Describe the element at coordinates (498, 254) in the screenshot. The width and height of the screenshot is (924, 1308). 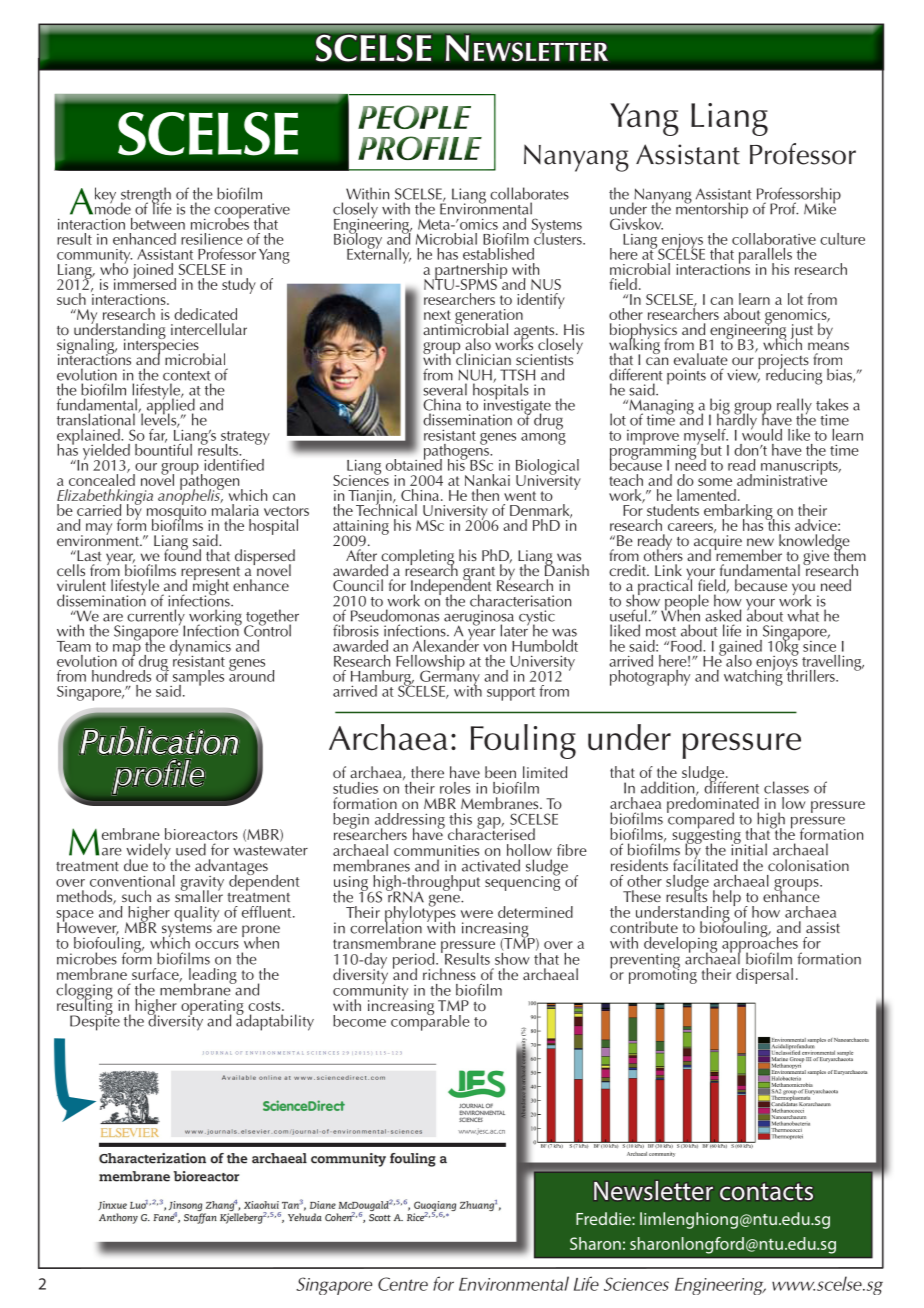
I see `established` at that location.
